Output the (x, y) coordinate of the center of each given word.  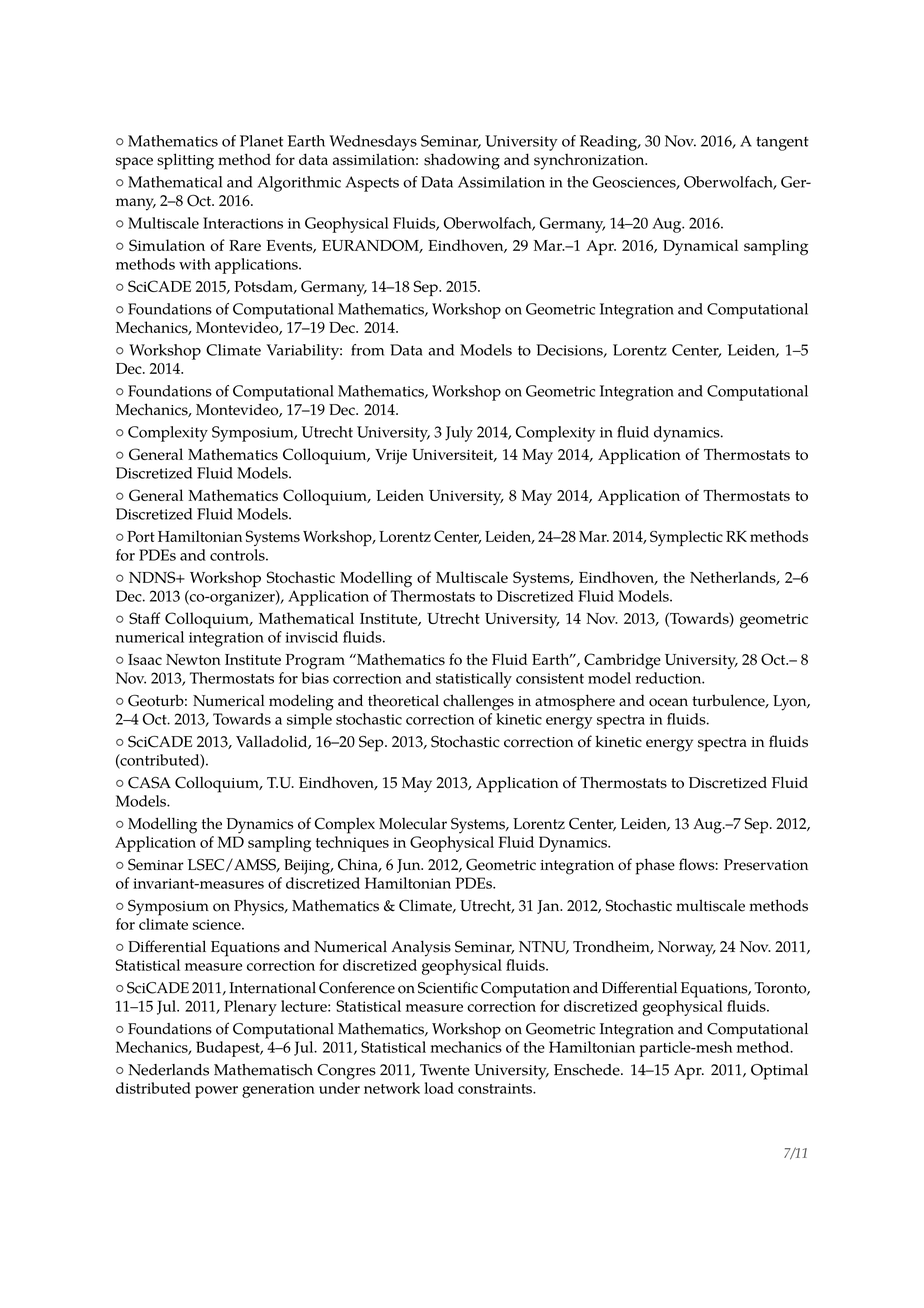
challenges (478, 702)
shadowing (462, 161)
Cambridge (622, 661)
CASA (149, 782)
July (459, 434)
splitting (185, 161)
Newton (193, 659)
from (367, 350)
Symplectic (686, 538)
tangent (782, 143)
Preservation (766, 865)
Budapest (229, 1049)
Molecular (413, 823)
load (439, 1088)
